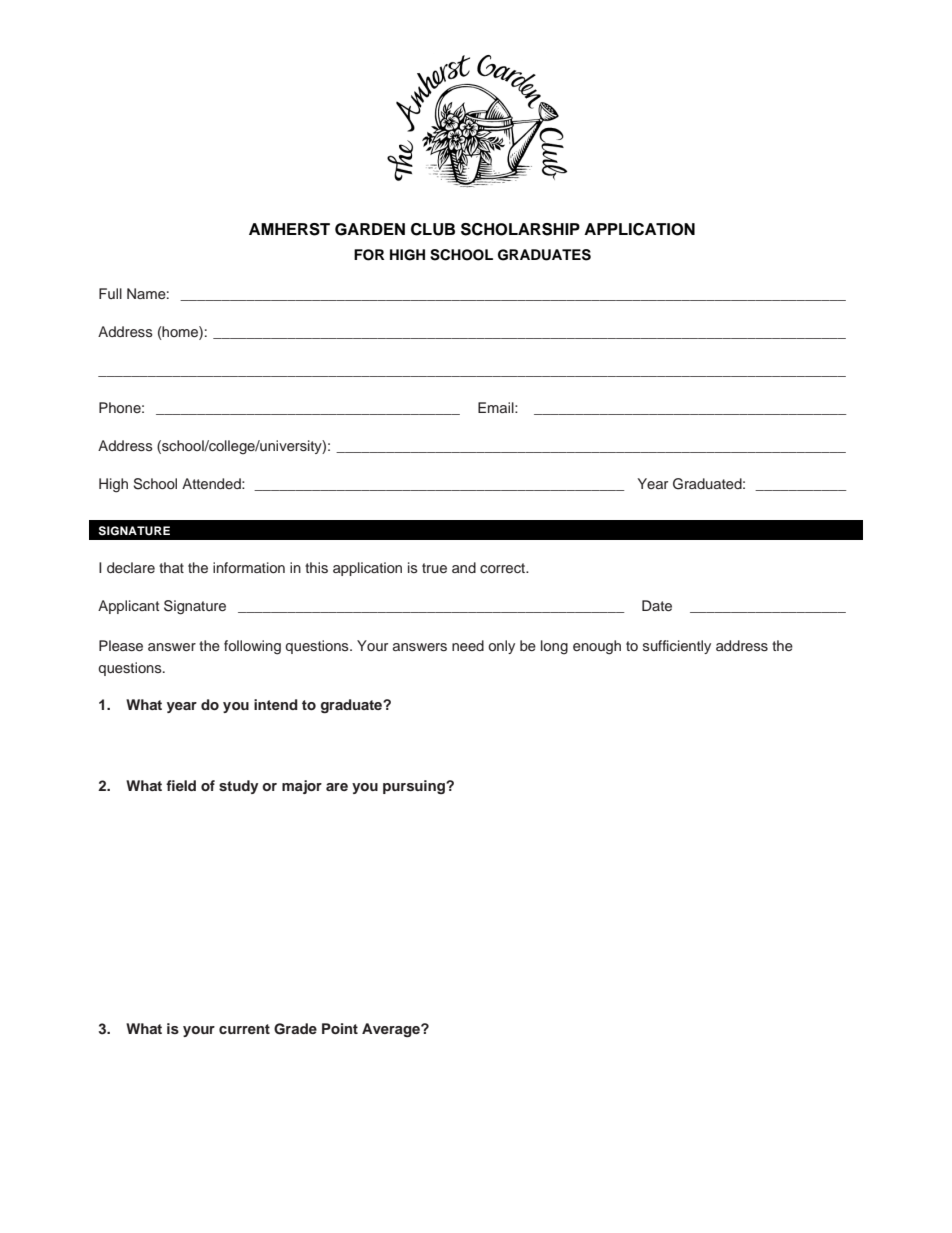 The width and height of the screenshot is (952, 1233). Describe the element at coordinates (244, 1029) in the screenshot. I see `current` at that location.
